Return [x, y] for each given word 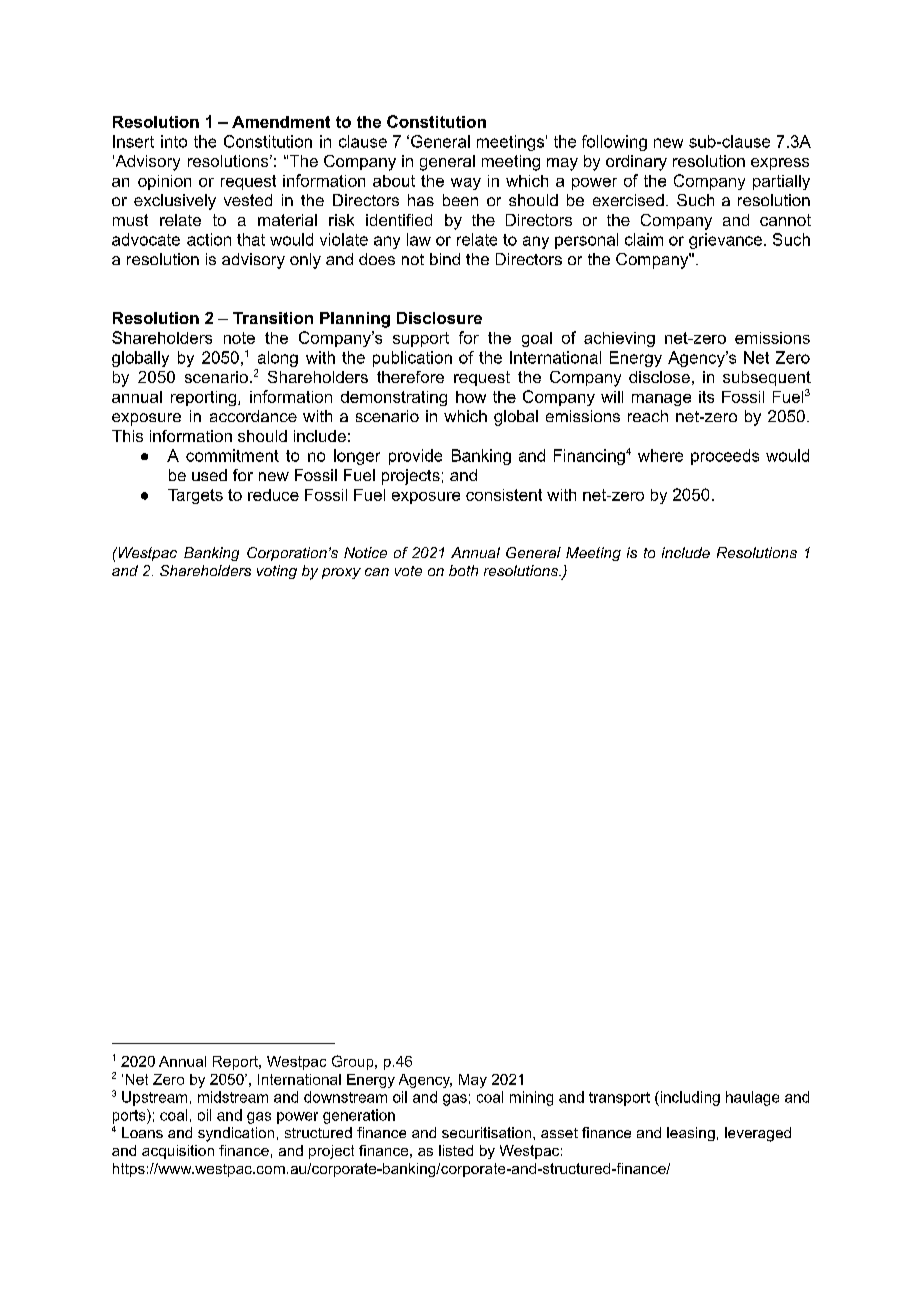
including [689, 1098]
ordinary [636, 163]
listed [456, 1150]
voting [277, 572]
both [463, 570]
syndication [236, 1134]
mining [531, 1098]
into [174, 141]
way [466, 184]
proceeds [725, 457]
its [706, 397]
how [471, 397]
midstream [233, 1097]
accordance [253, 416]
